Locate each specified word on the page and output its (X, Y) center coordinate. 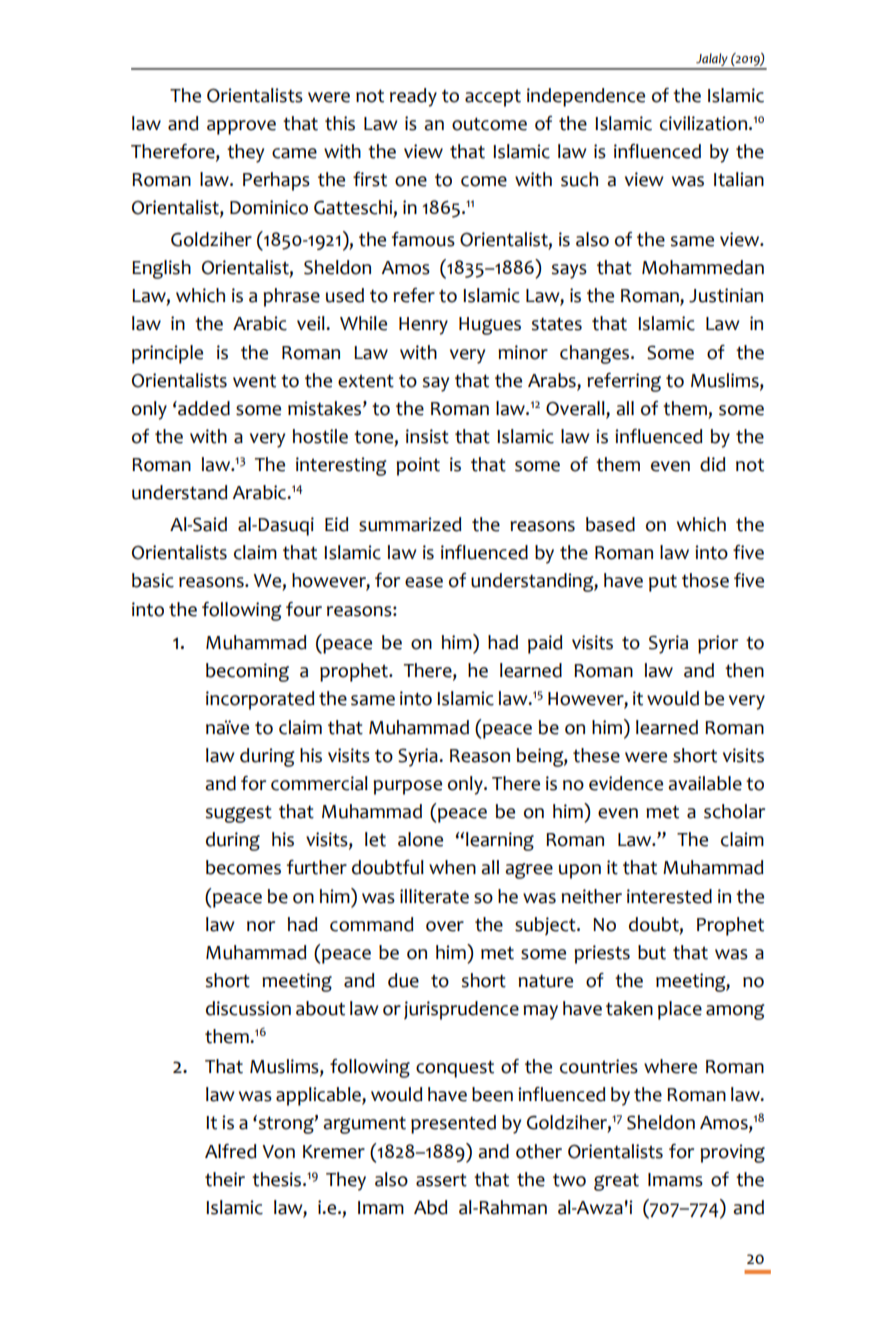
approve (241, 127)
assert (441, 1180)
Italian (739, 179)
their (225, 1179)
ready (413, 97)
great (616, 1182)
